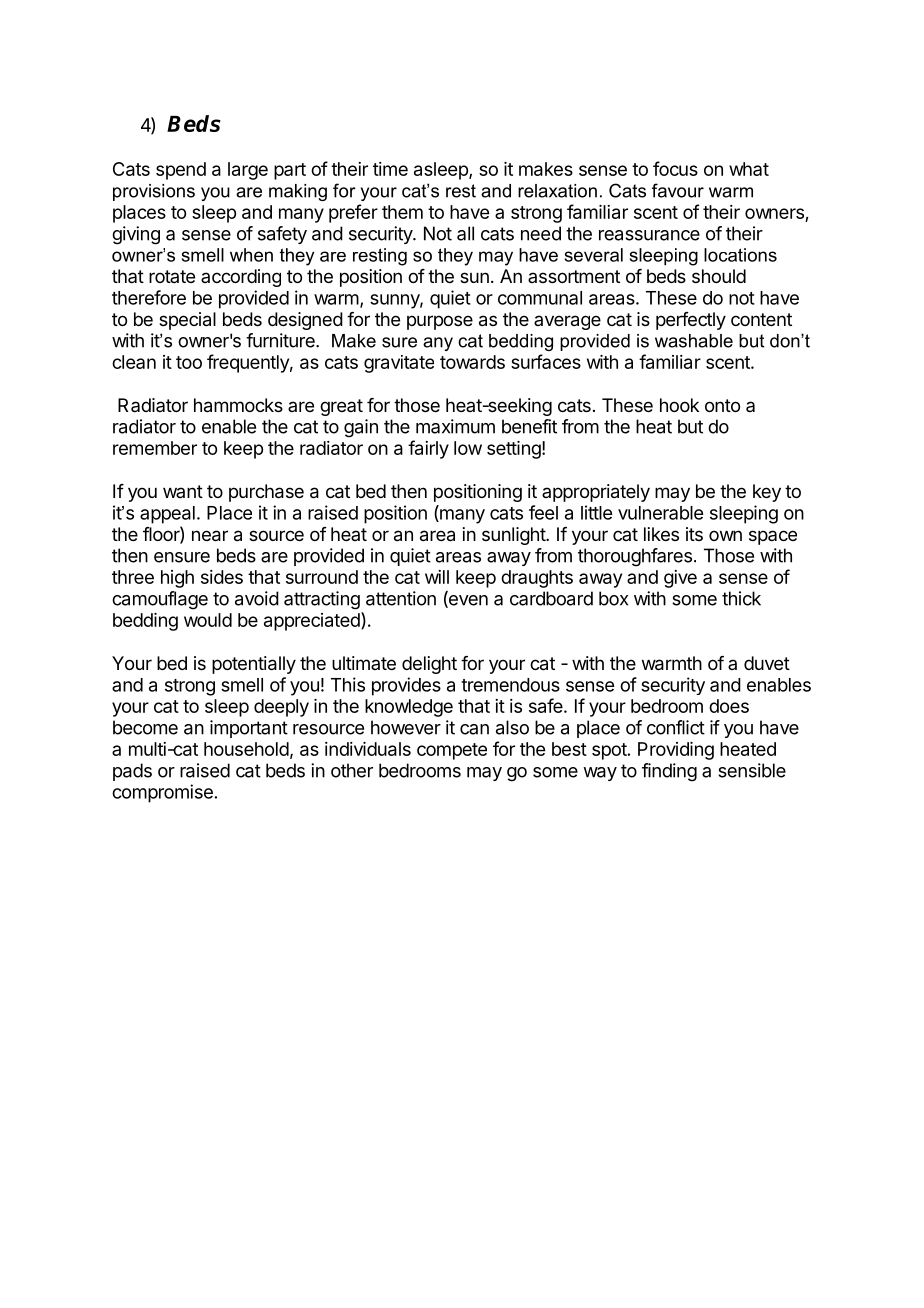 The height and width of the screenshot is (1308, 924). Describe the element at coordinates (181, 171) in the screenshot. I see `spend` at that location.
